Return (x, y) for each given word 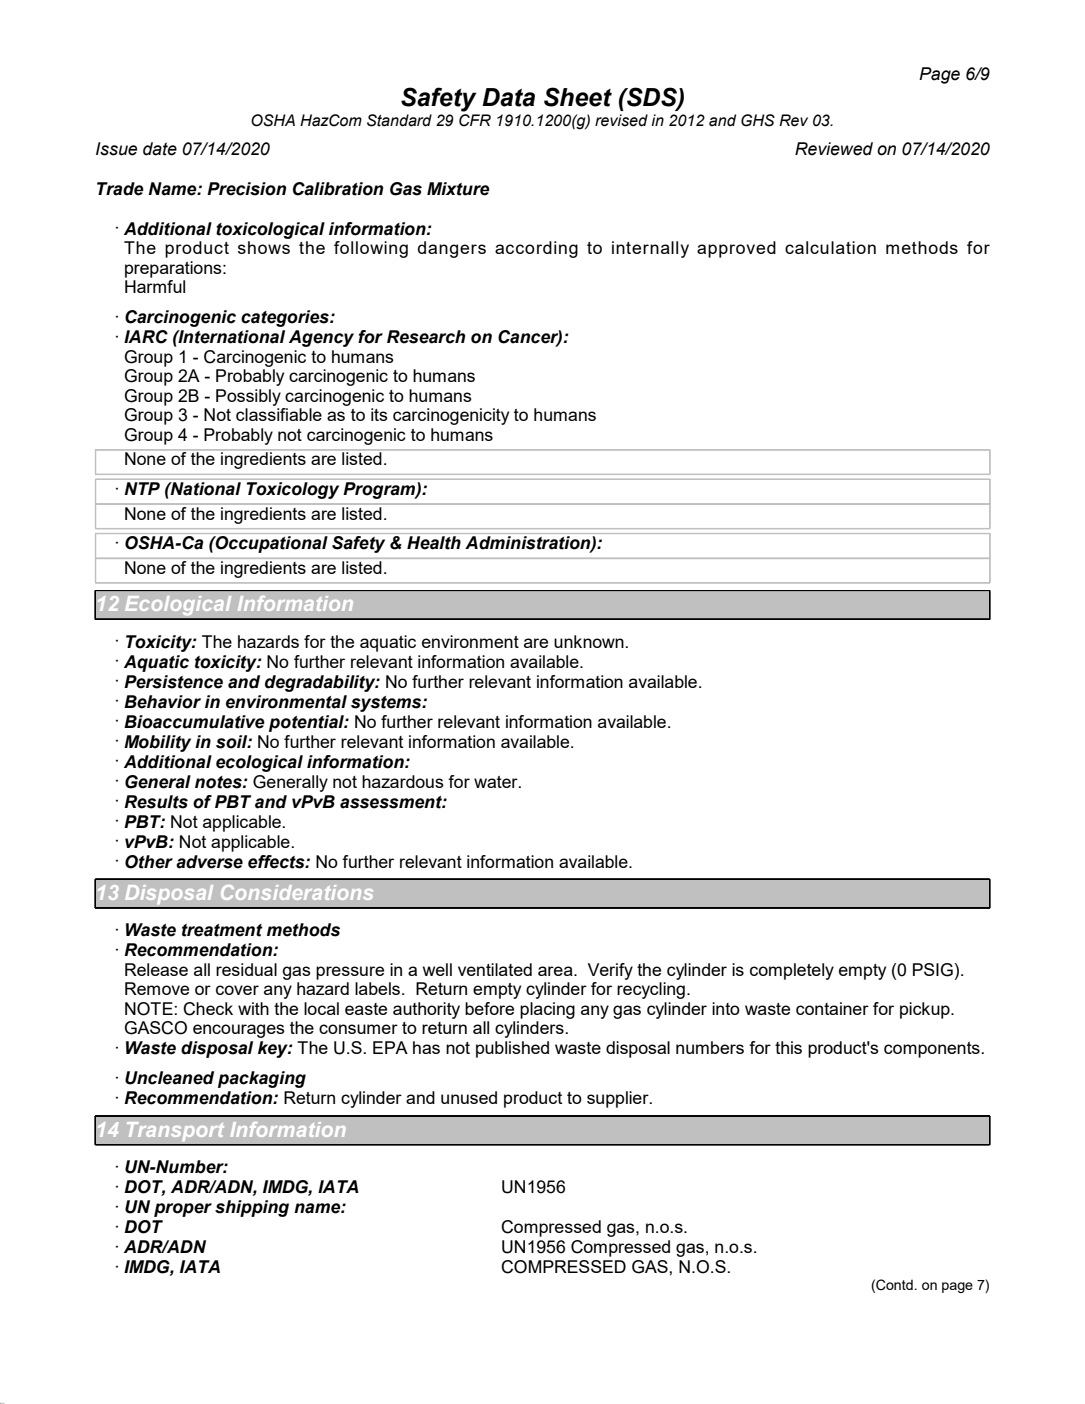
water (497, 782)
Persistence (173, 682)
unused (469, 1097)
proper (183, 1210)
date (160, 149)
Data (508, 97)
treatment (222, 930)
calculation (830, 247)
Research (426, 337)
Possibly (248, 397)
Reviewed (834, 149)
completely (792, 971)
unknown (590, 641)
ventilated (495, 969)
